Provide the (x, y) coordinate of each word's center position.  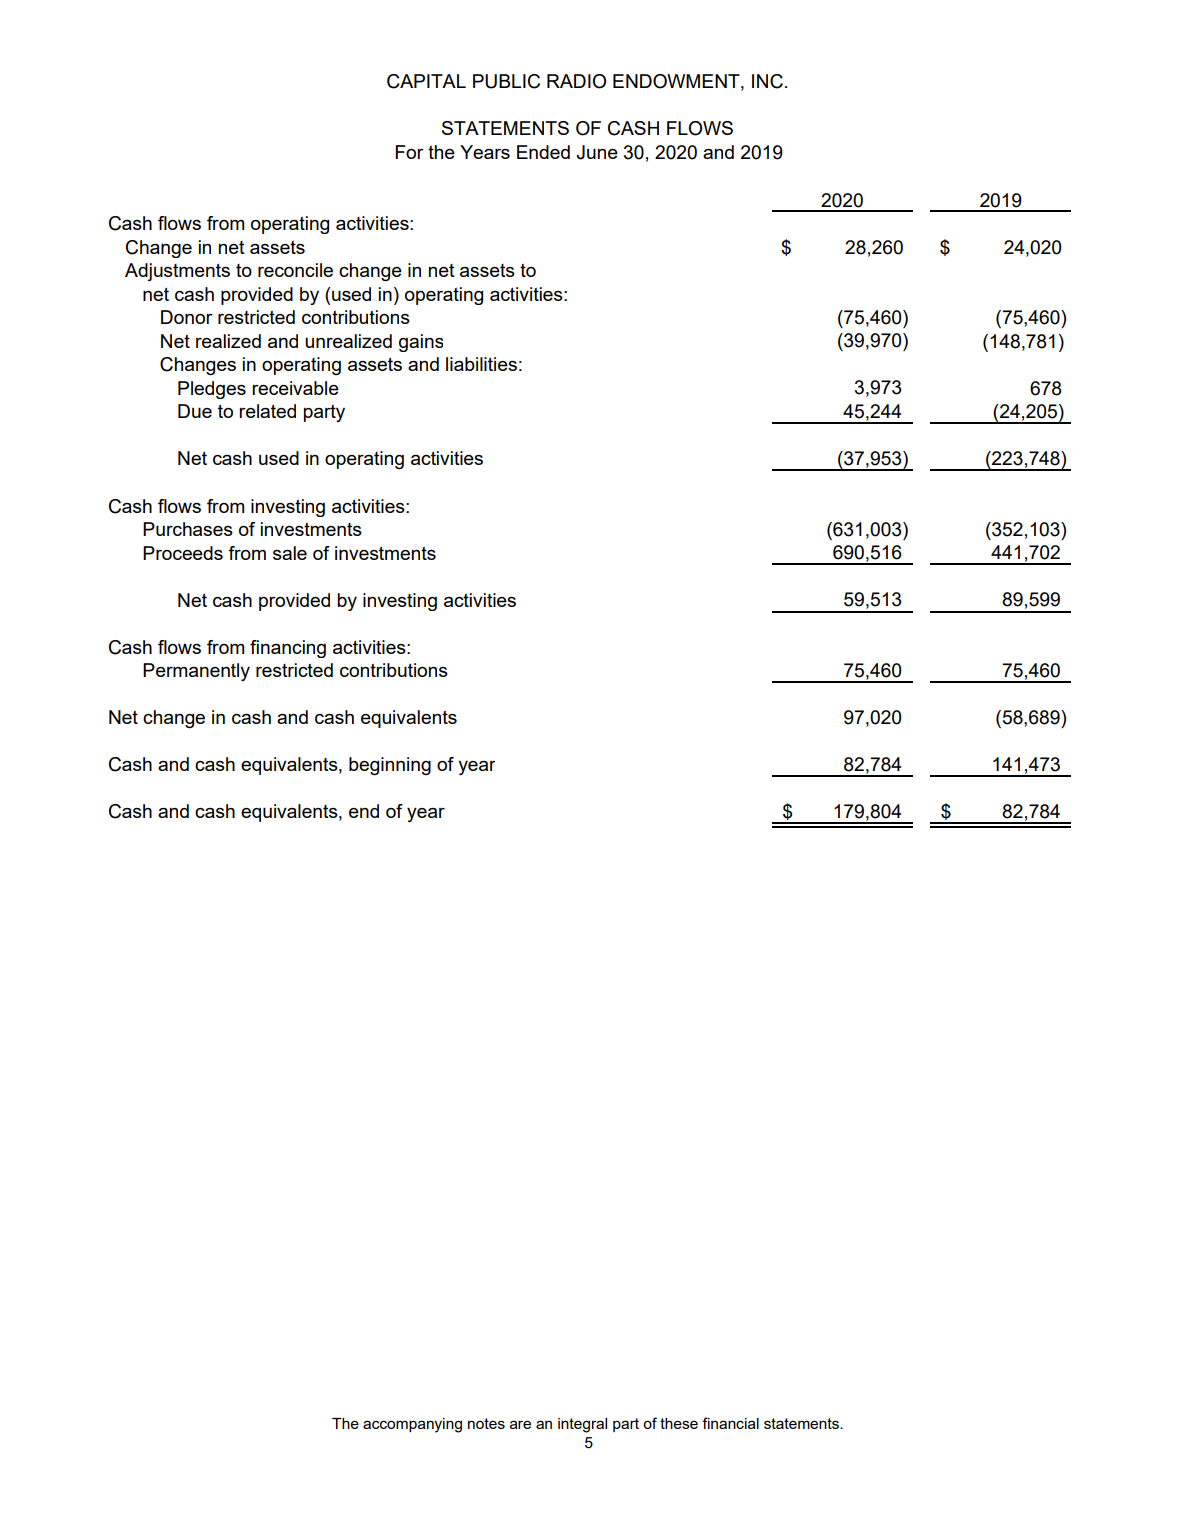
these (679, 1423)
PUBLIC (506, 81)
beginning (390, 766)
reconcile (295, 270)
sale (290, 553)
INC (767, 81)
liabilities (481, 364)
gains (421, 343)
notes (486, 1423)
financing (288, 649)
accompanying (412, 1425)
